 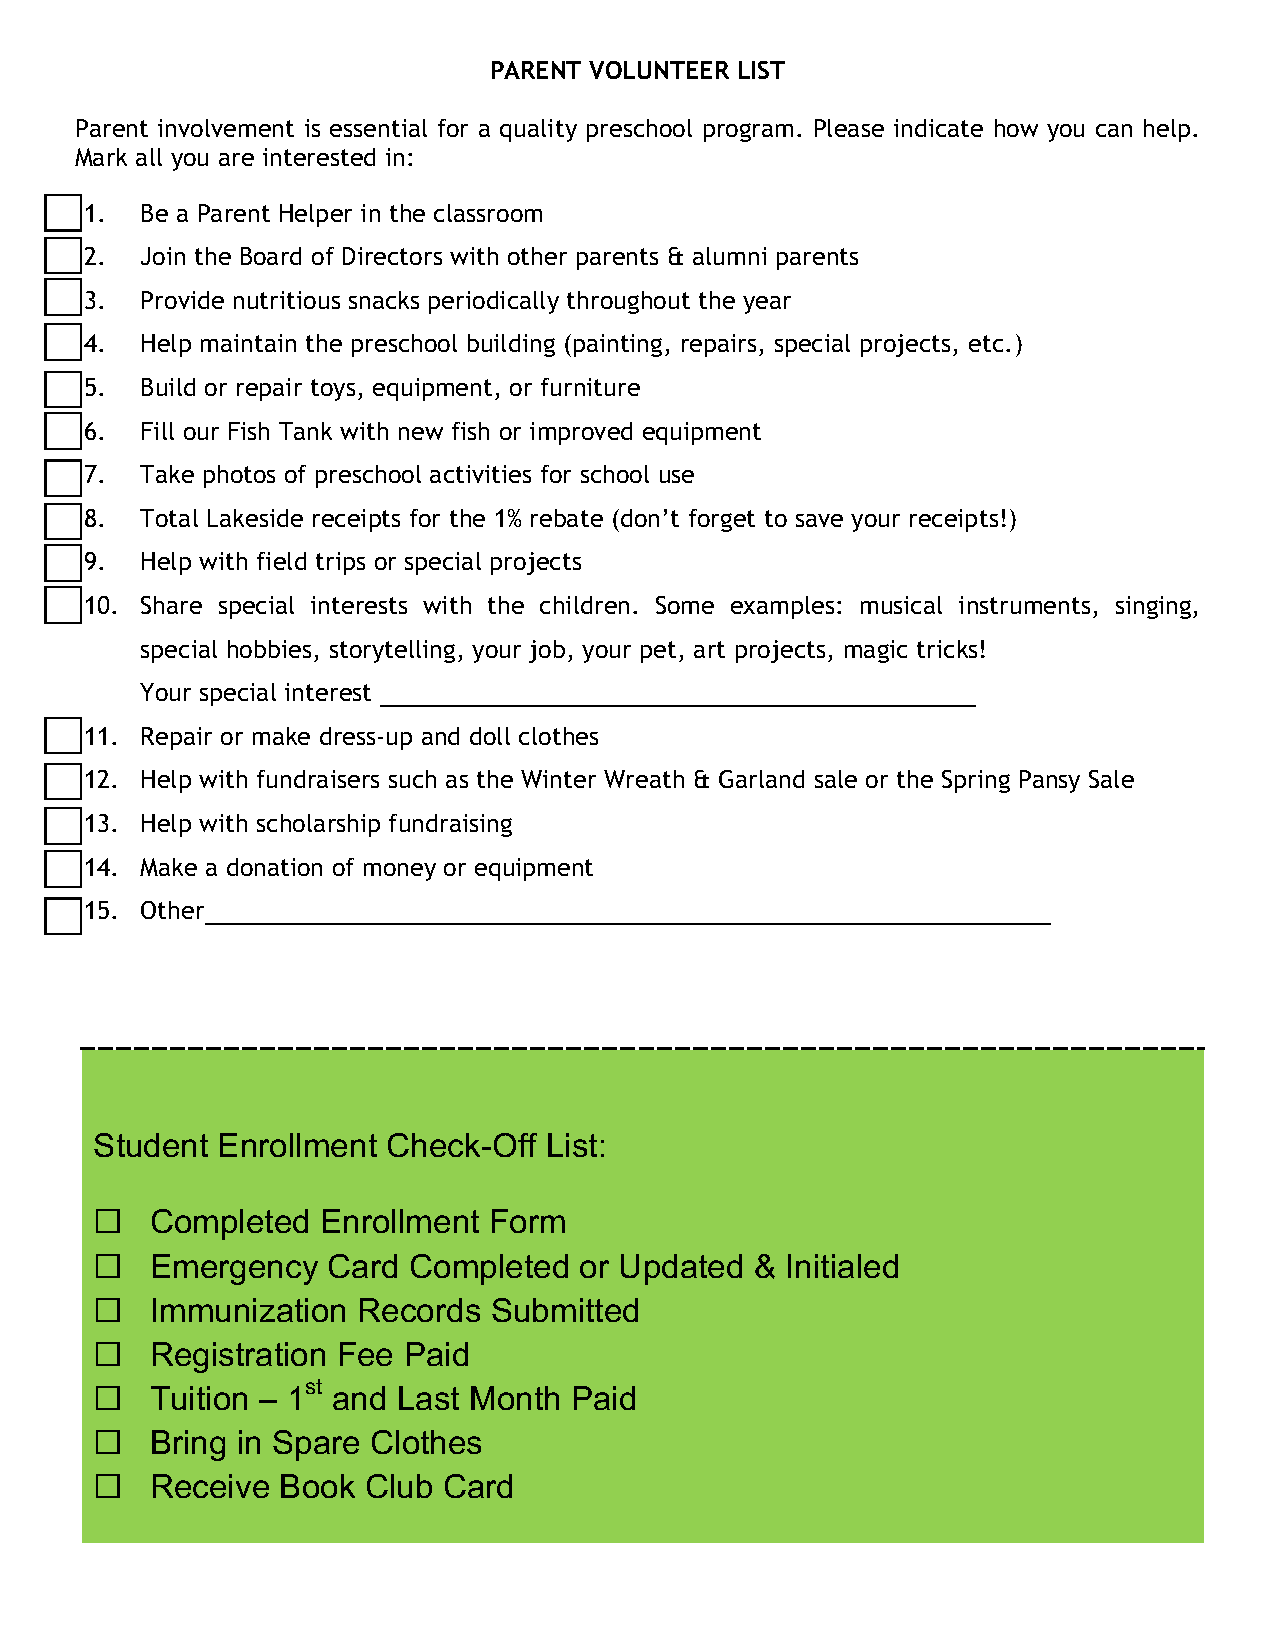 What do you see at coordinates (1016, 128) in the image?
I see `how` at bounding box center [1016, 128].
